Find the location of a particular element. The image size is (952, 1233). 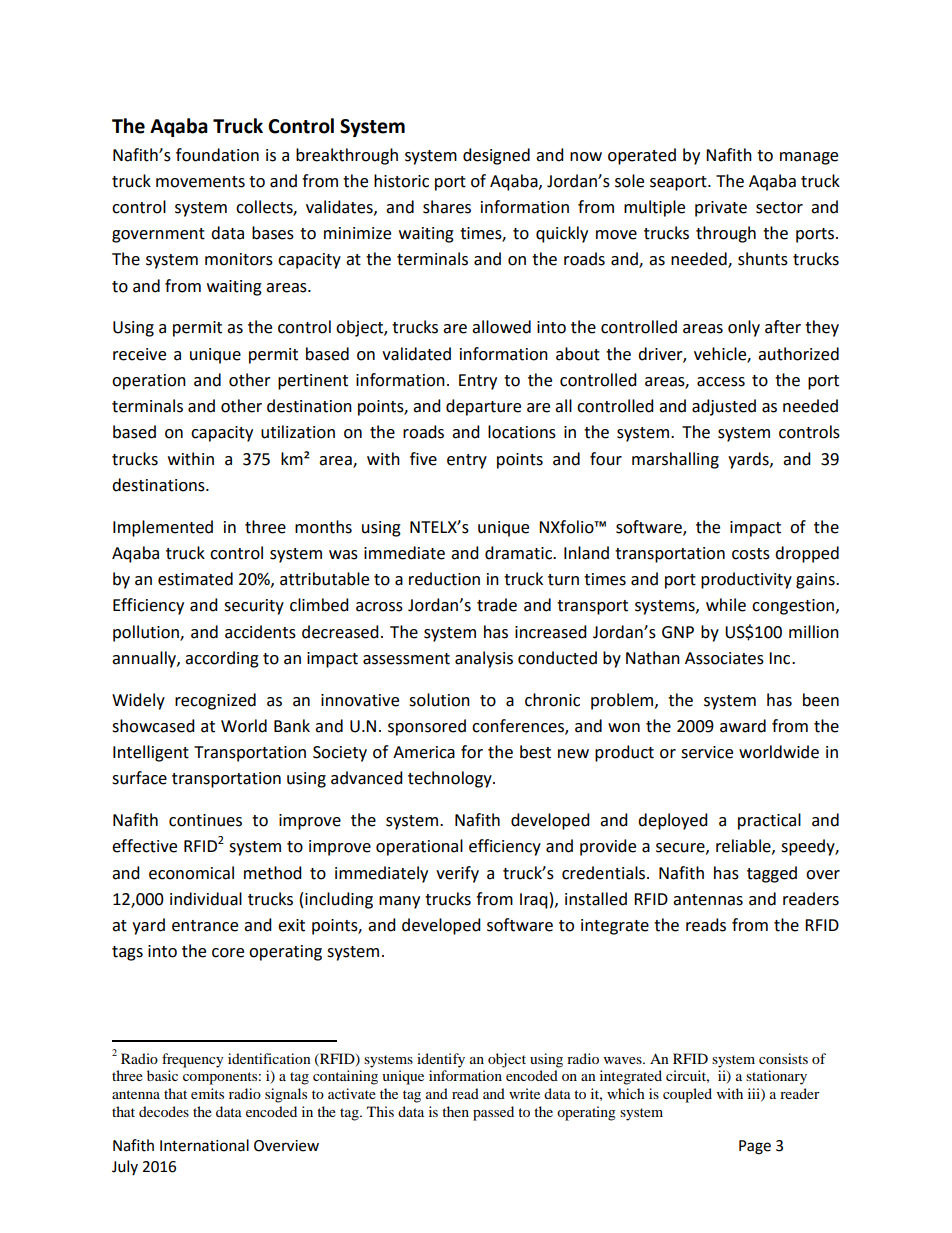

International is located at coordinates (204, 1145).
